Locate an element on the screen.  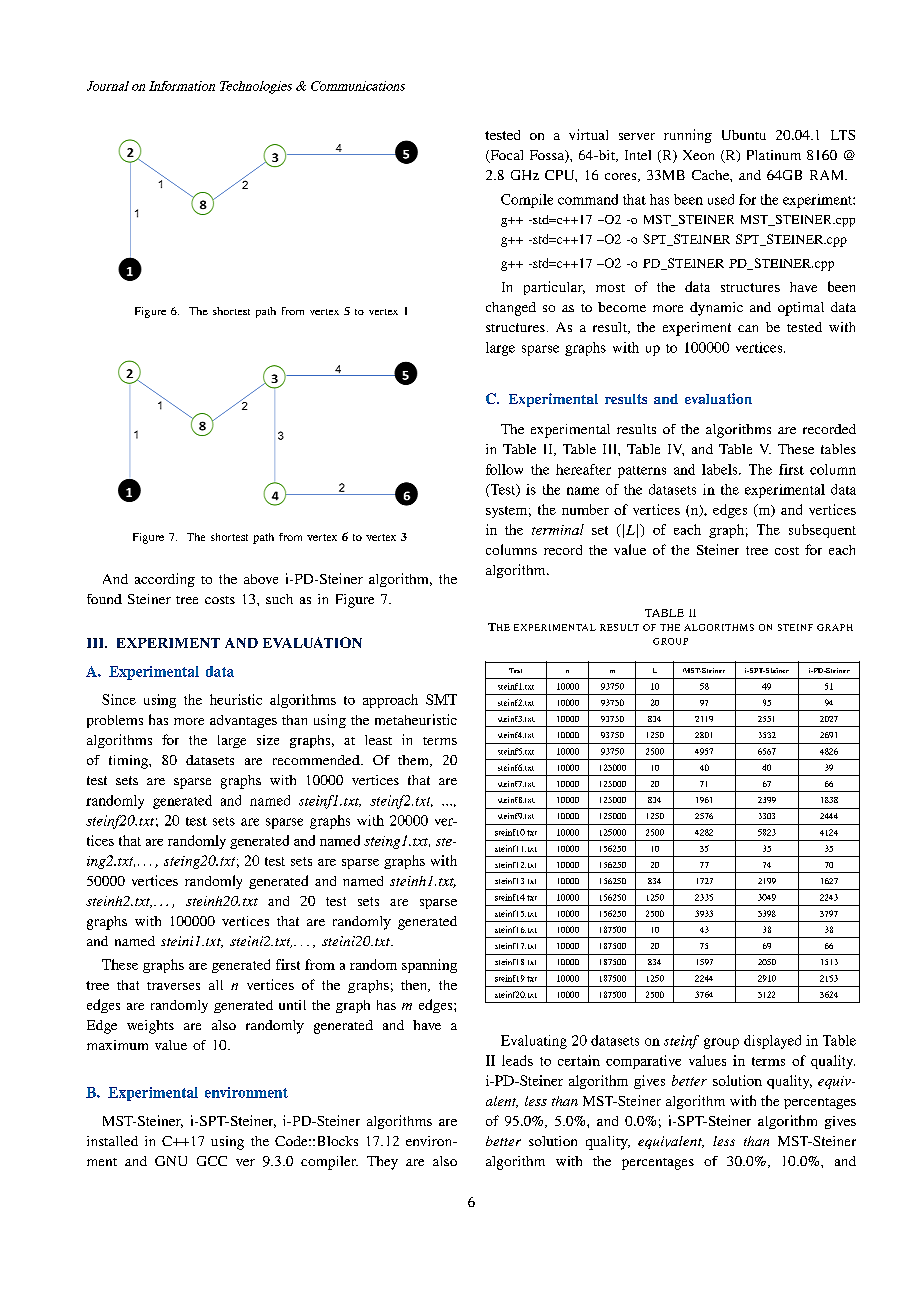
subsequent is located at coordinates (822, 531).
